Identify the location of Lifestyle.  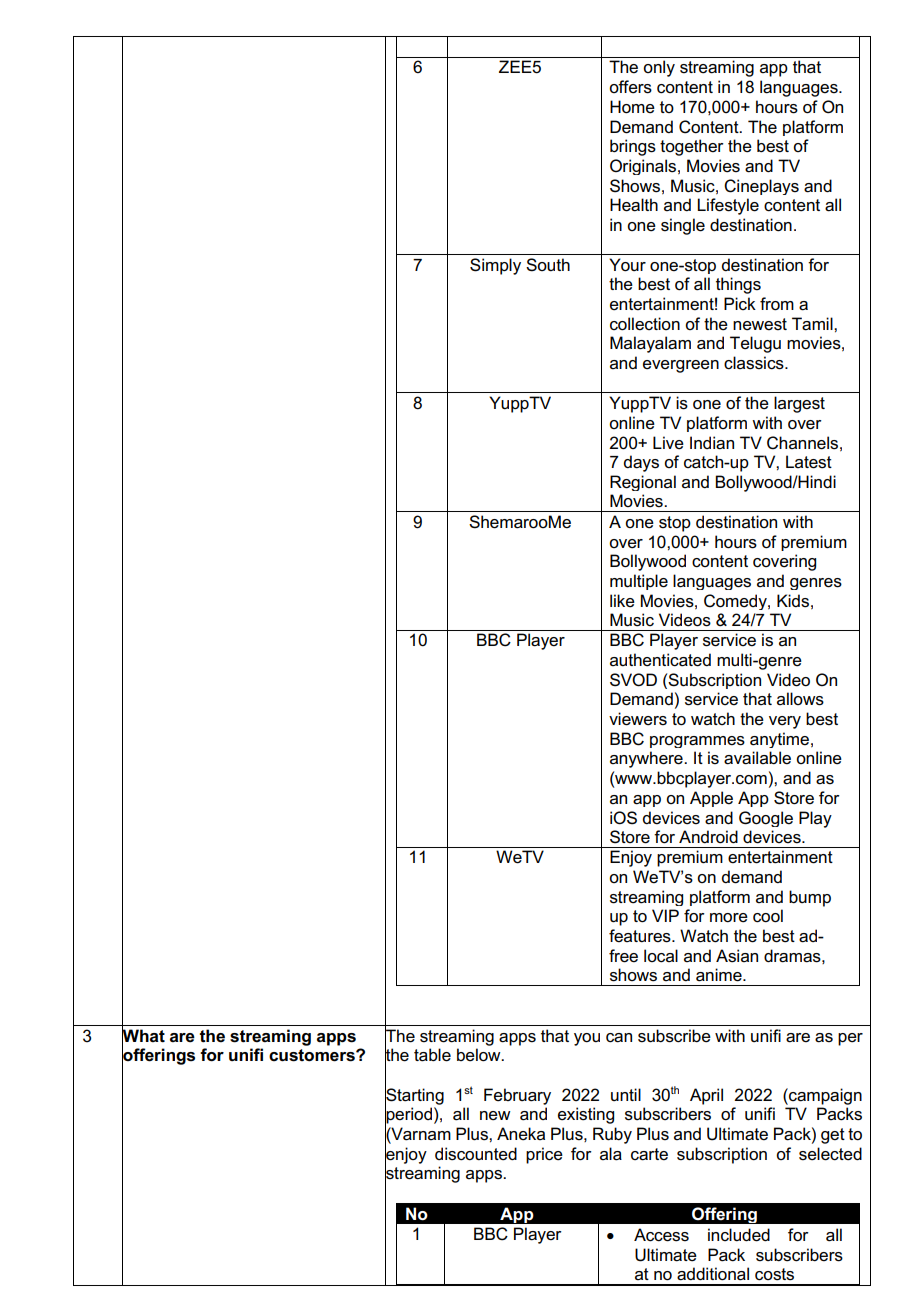
(728, 206).
